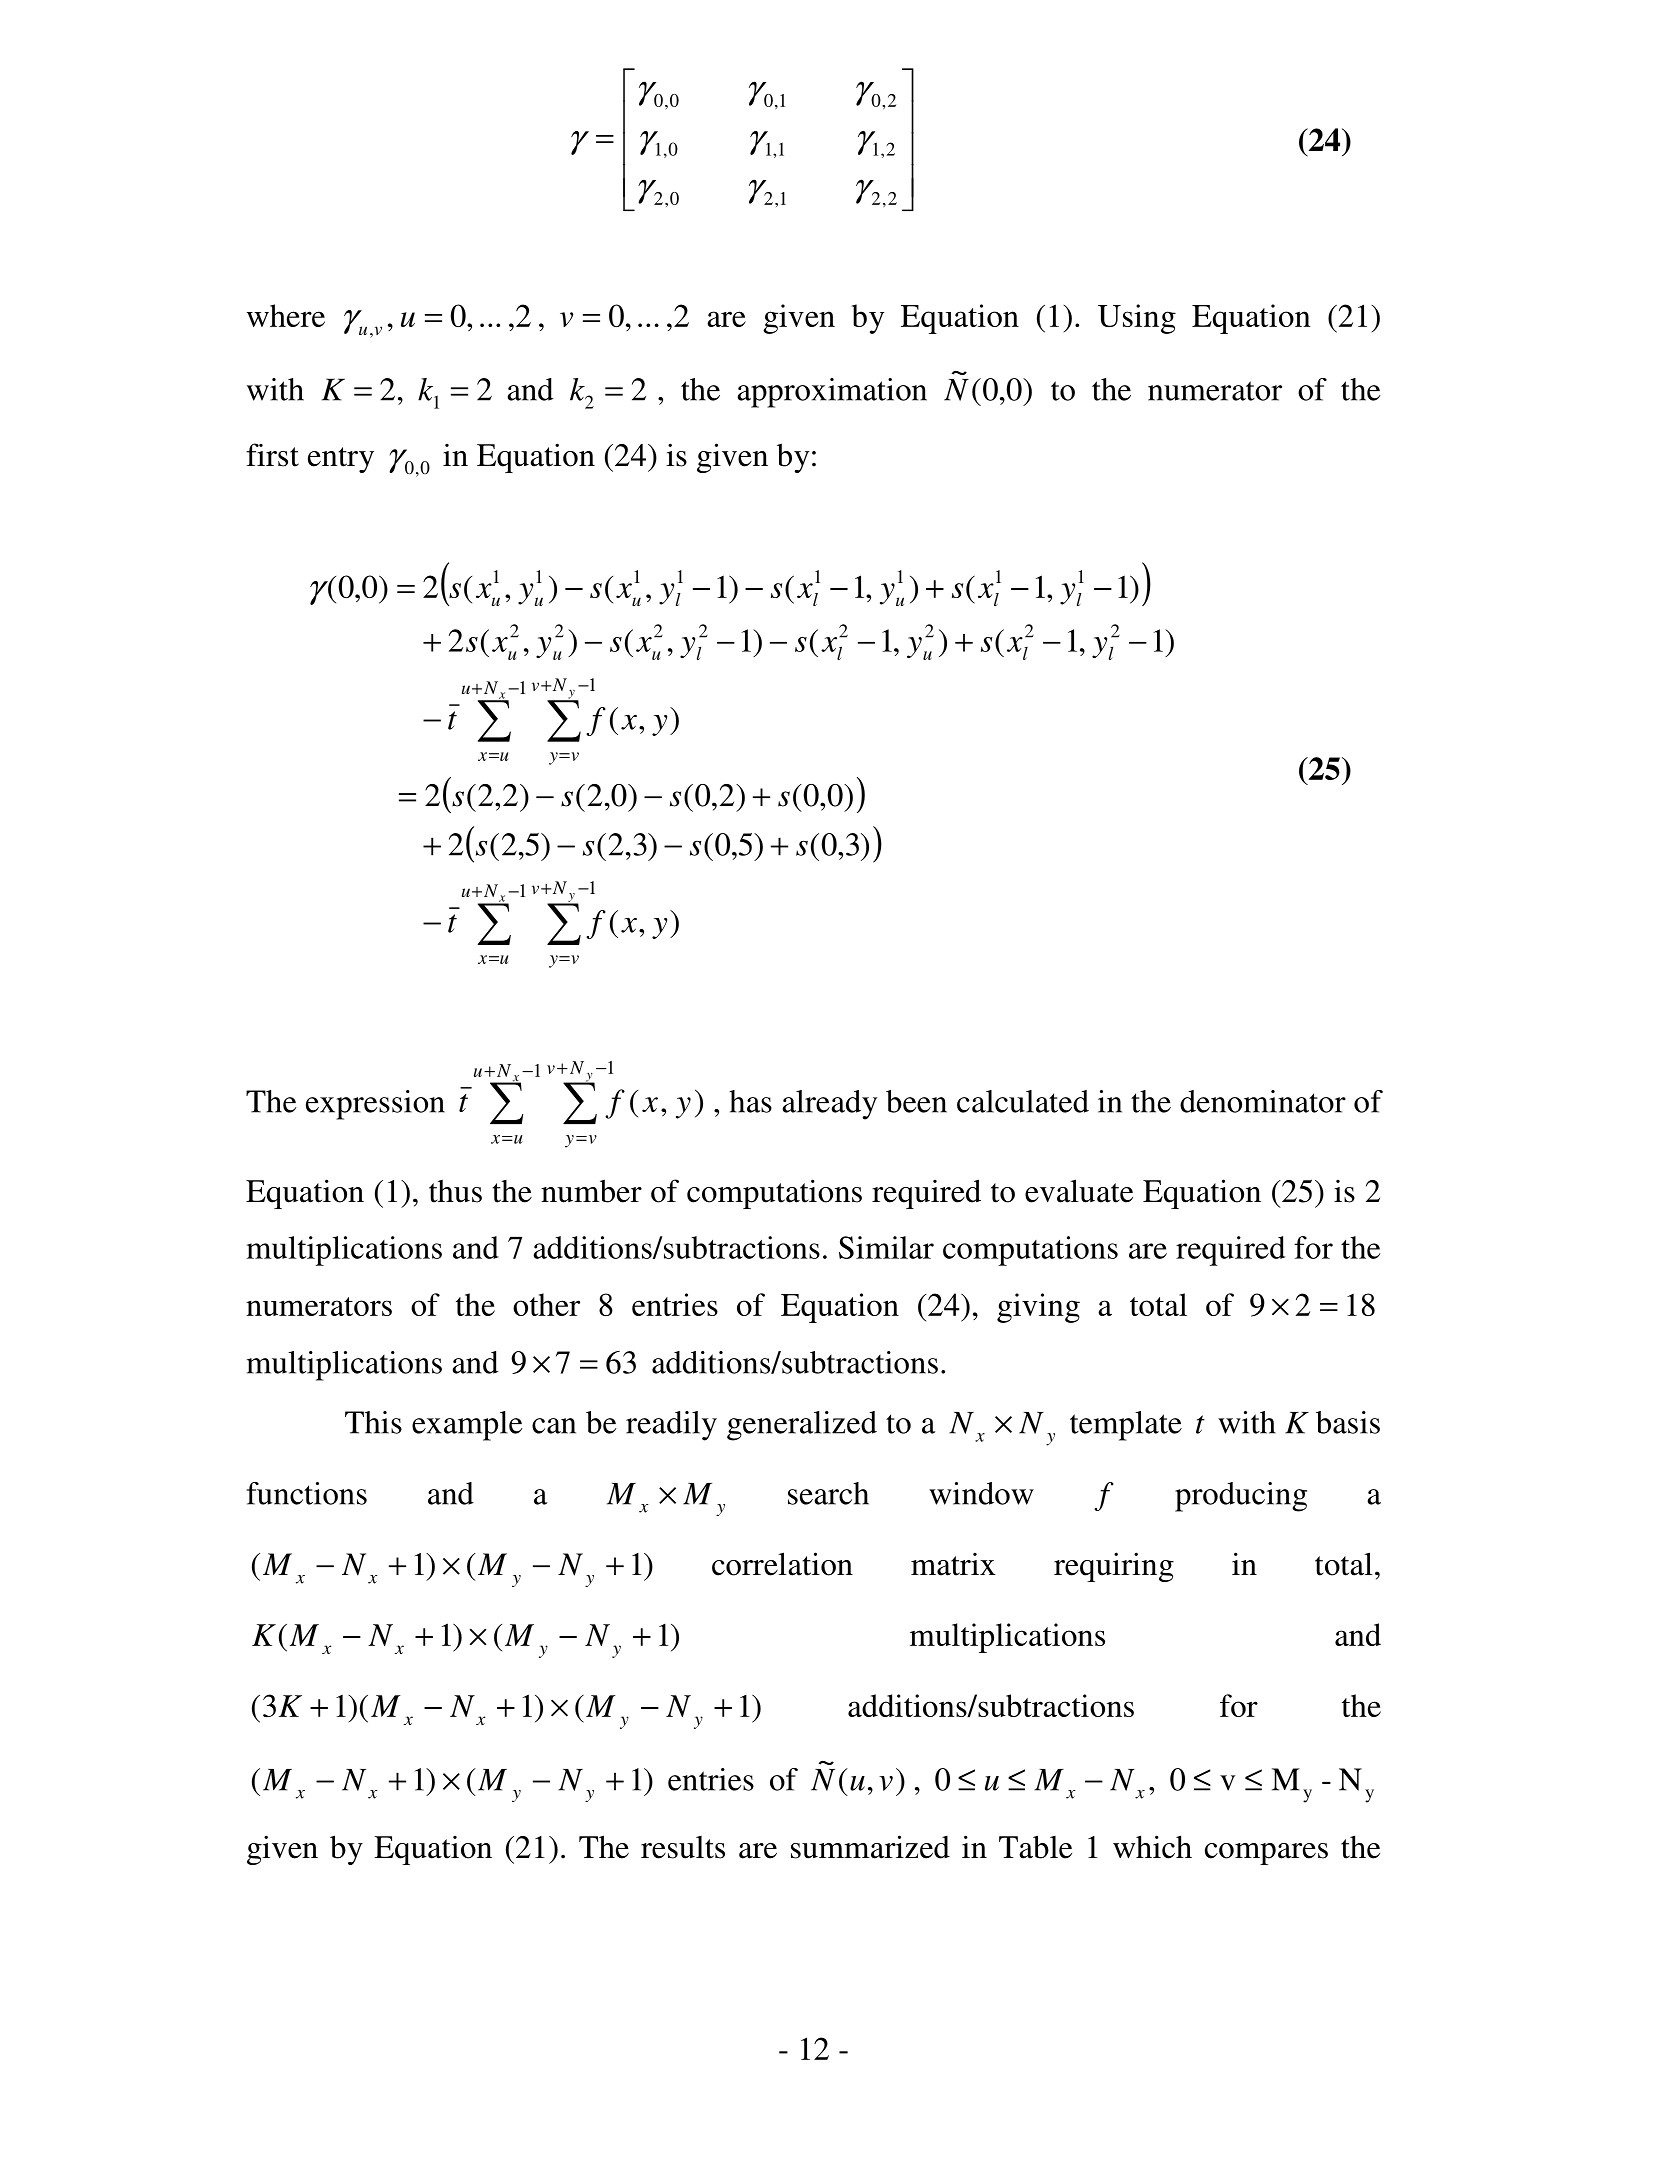  Describe the element at coordinates (1137, 319) in the screenshot. I see `Using` at that location.
